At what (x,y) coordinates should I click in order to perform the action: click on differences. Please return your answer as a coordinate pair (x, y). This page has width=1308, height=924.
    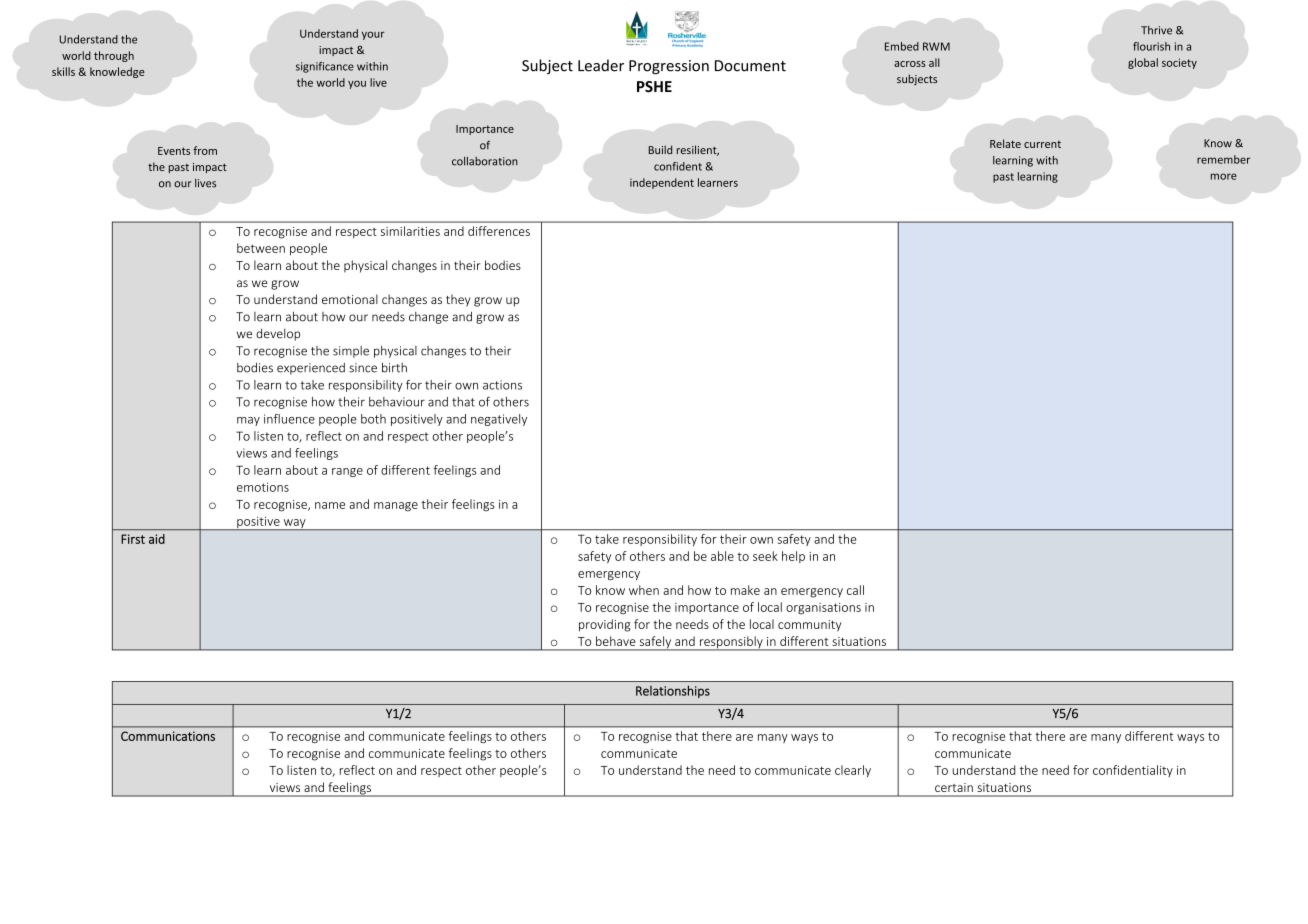
    Looking at the image, I should click on (499, 231).
